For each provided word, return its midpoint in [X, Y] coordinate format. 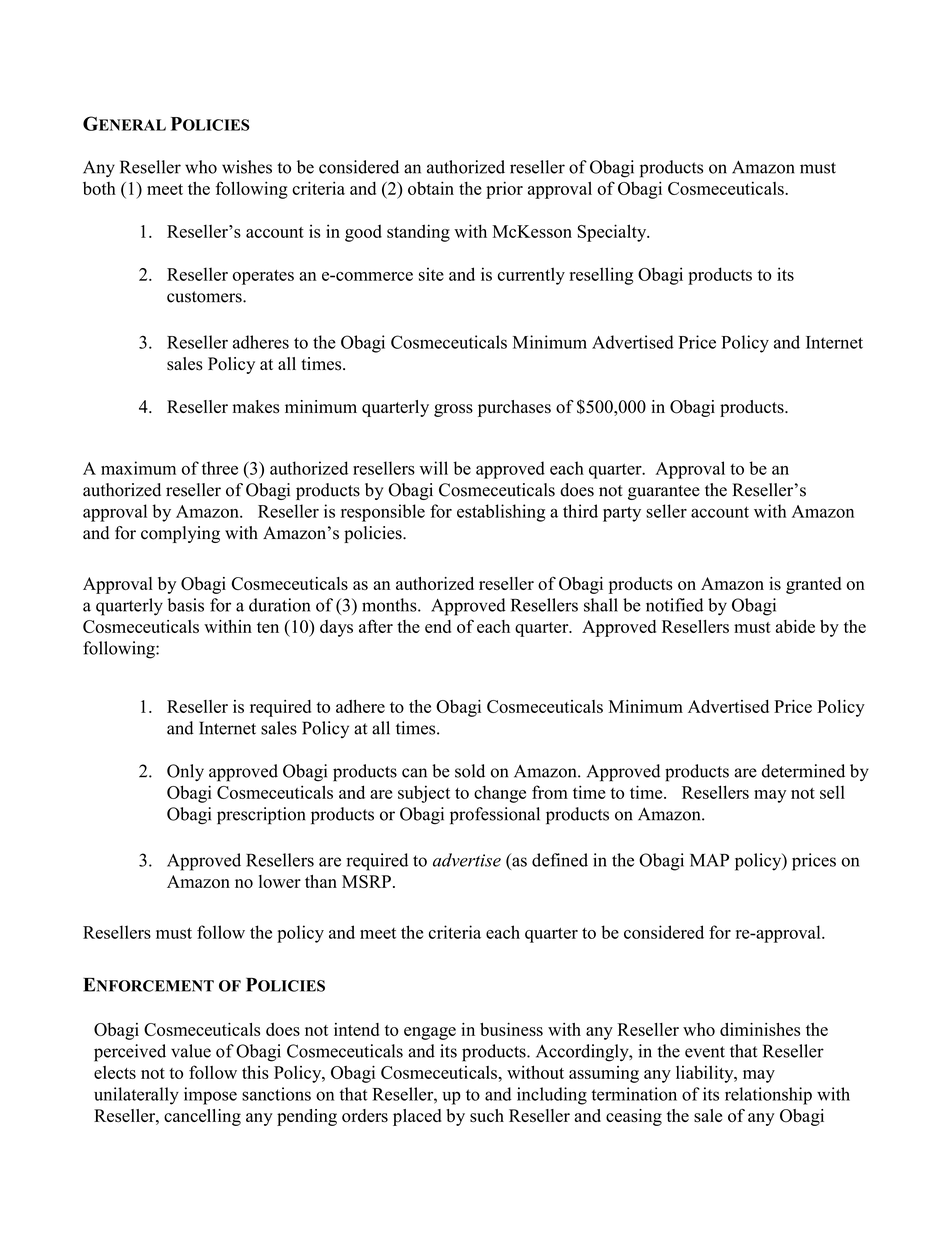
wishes [247, 167]
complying [180, 534]
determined [803, 771]
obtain [431, 188]
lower [280, 881]
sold [470, 771]
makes [256, 407]
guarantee [664, 492]
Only [185, 772]
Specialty [613, 233]
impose [210, 1096]
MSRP [366, 881]
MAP [709, 860]
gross [453, 410]
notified [674, 605]
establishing [501, 513]
